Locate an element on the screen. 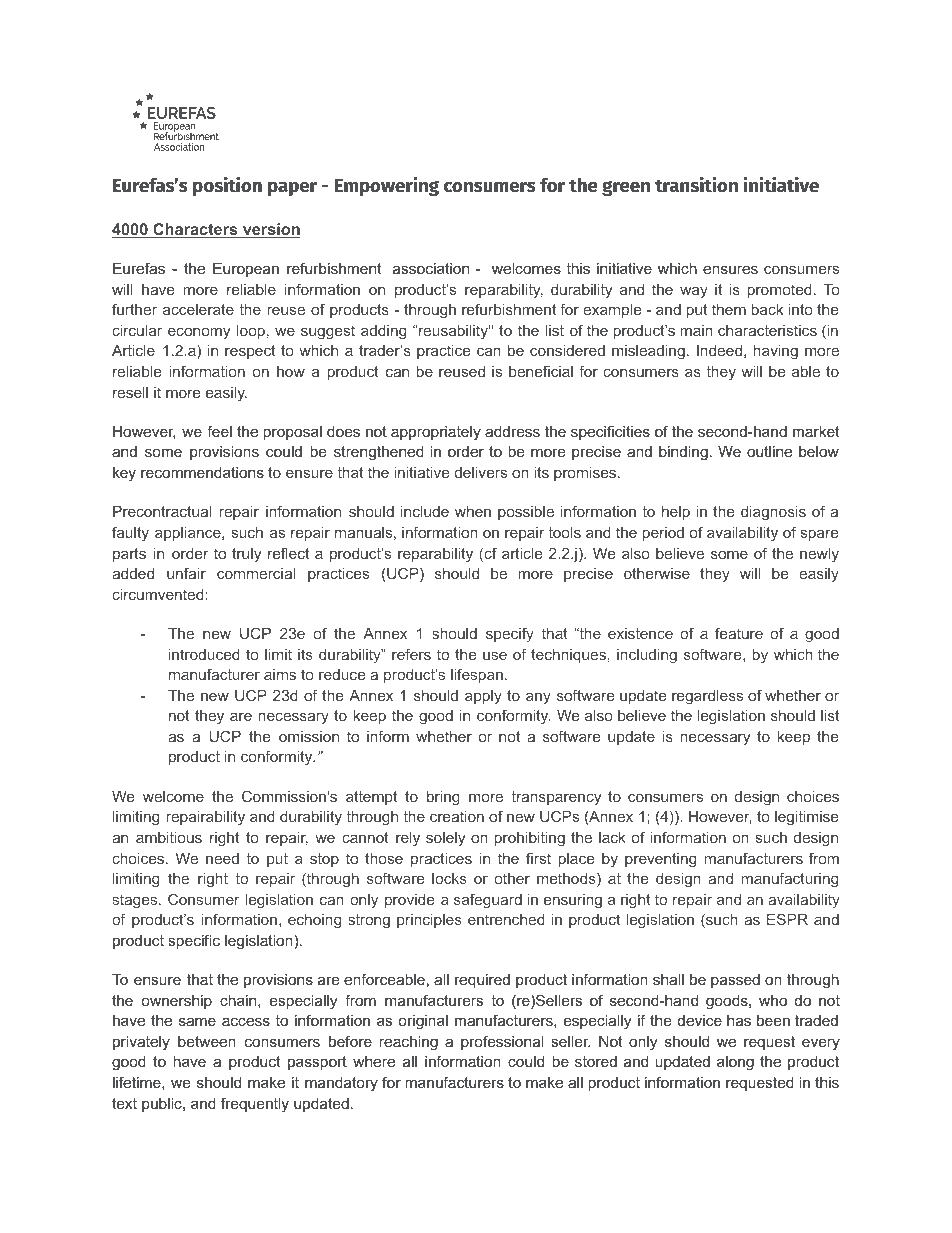 This screenshot has height=1233, width=952. ambitious is located at coordinates (169, 837).
